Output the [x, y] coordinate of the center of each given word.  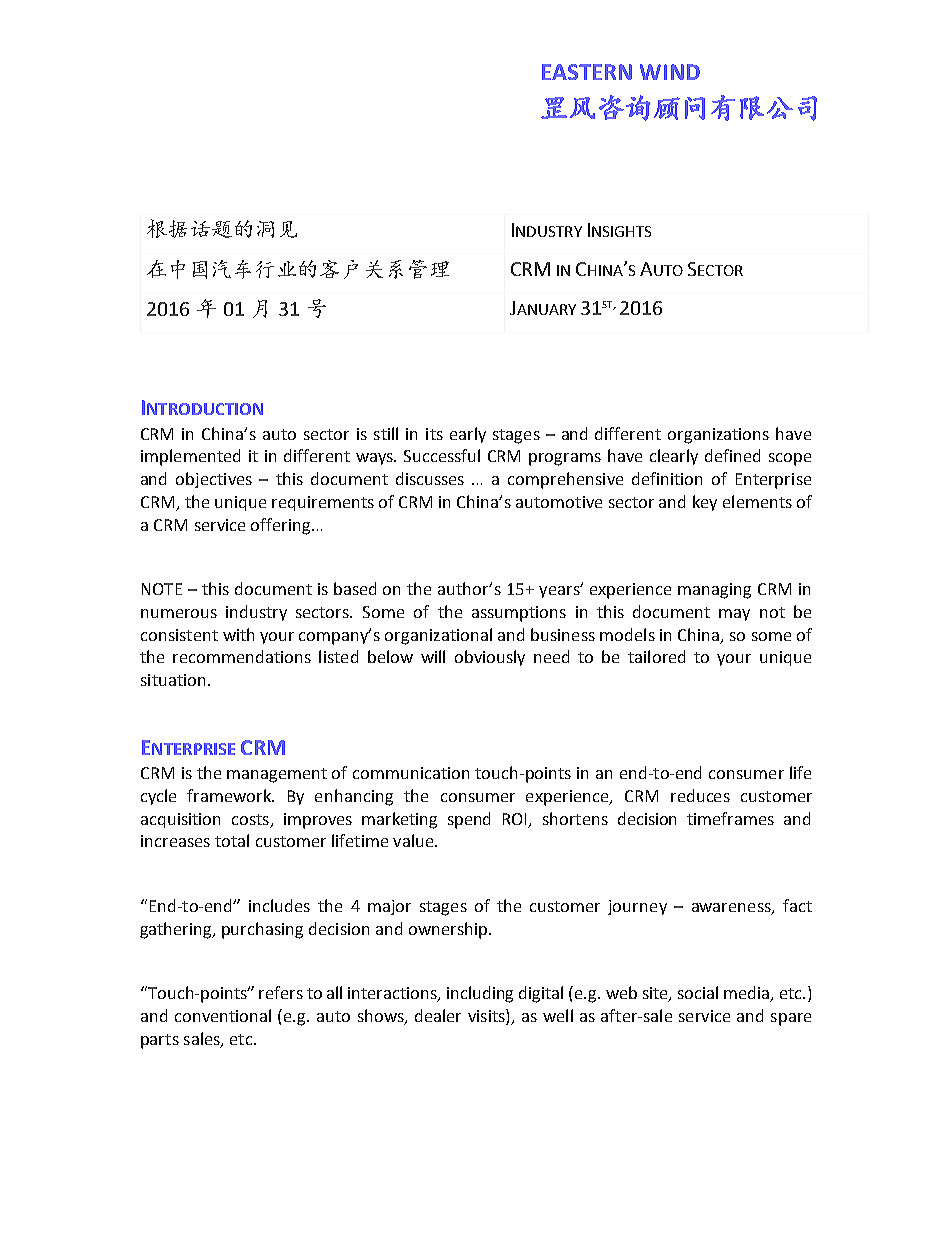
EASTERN [587, 72]
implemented [190, 457]
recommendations [242, 656]
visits [487, 1015]
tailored [656, 656]
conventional [223, 1015]
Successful [442, 455]
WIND [670, 72]
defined [732, 455]
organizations [718, 436]
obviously [490, 658]
